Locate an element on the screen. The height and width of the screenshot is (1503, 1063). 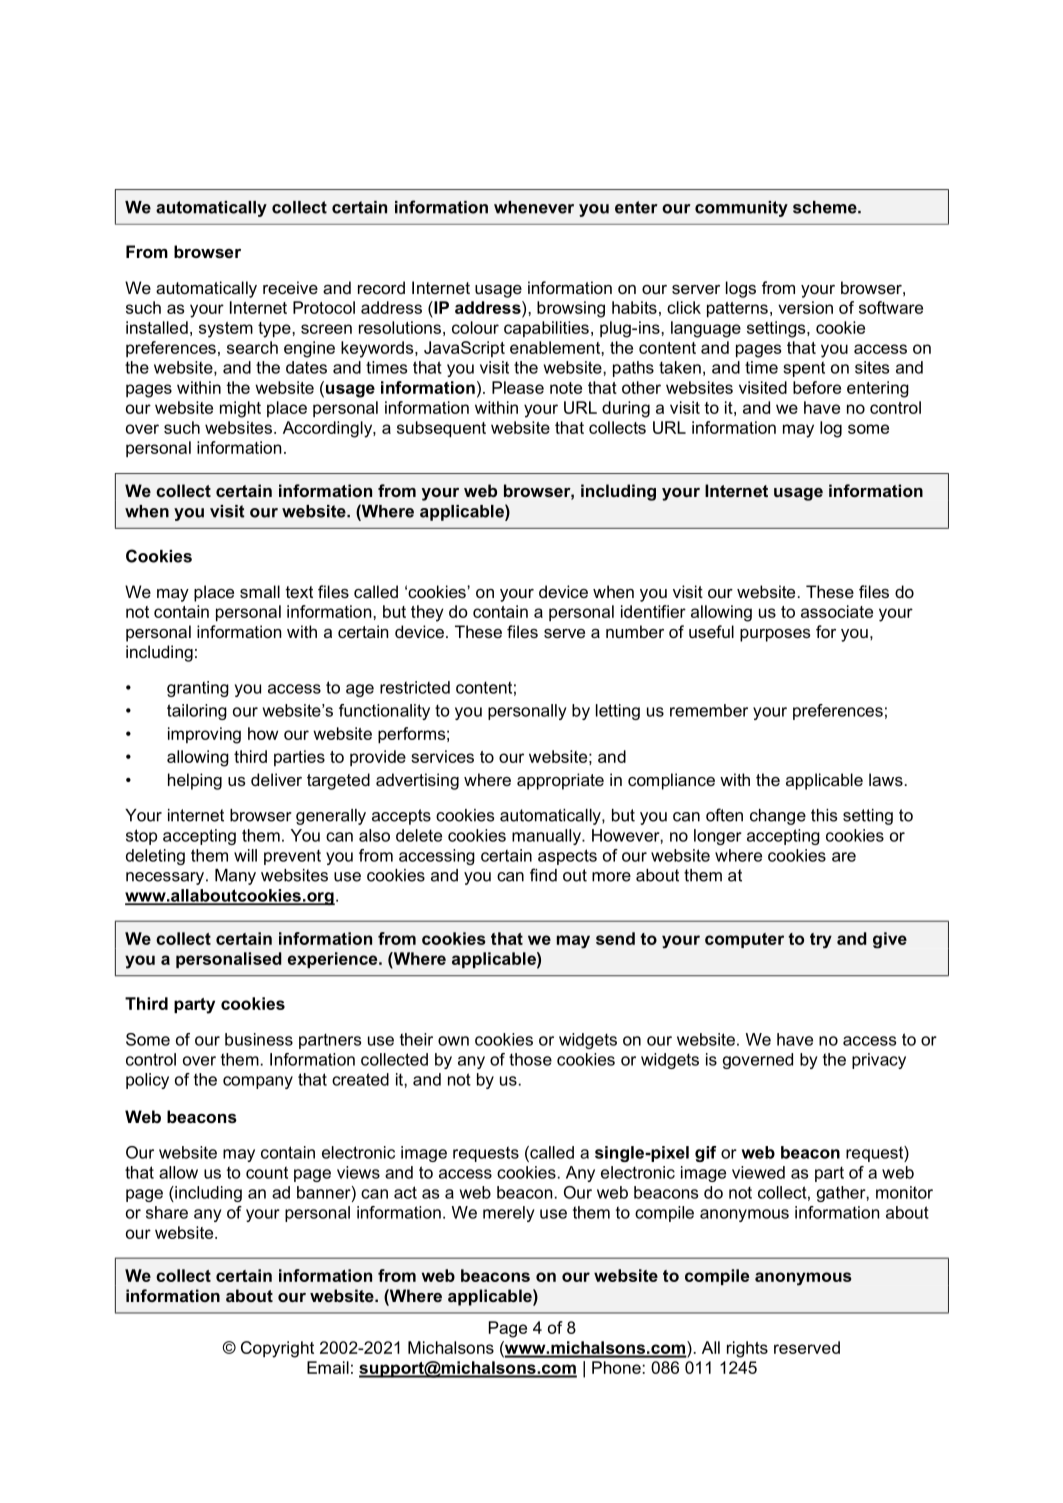
helping is located at coordinates (195, 781).
